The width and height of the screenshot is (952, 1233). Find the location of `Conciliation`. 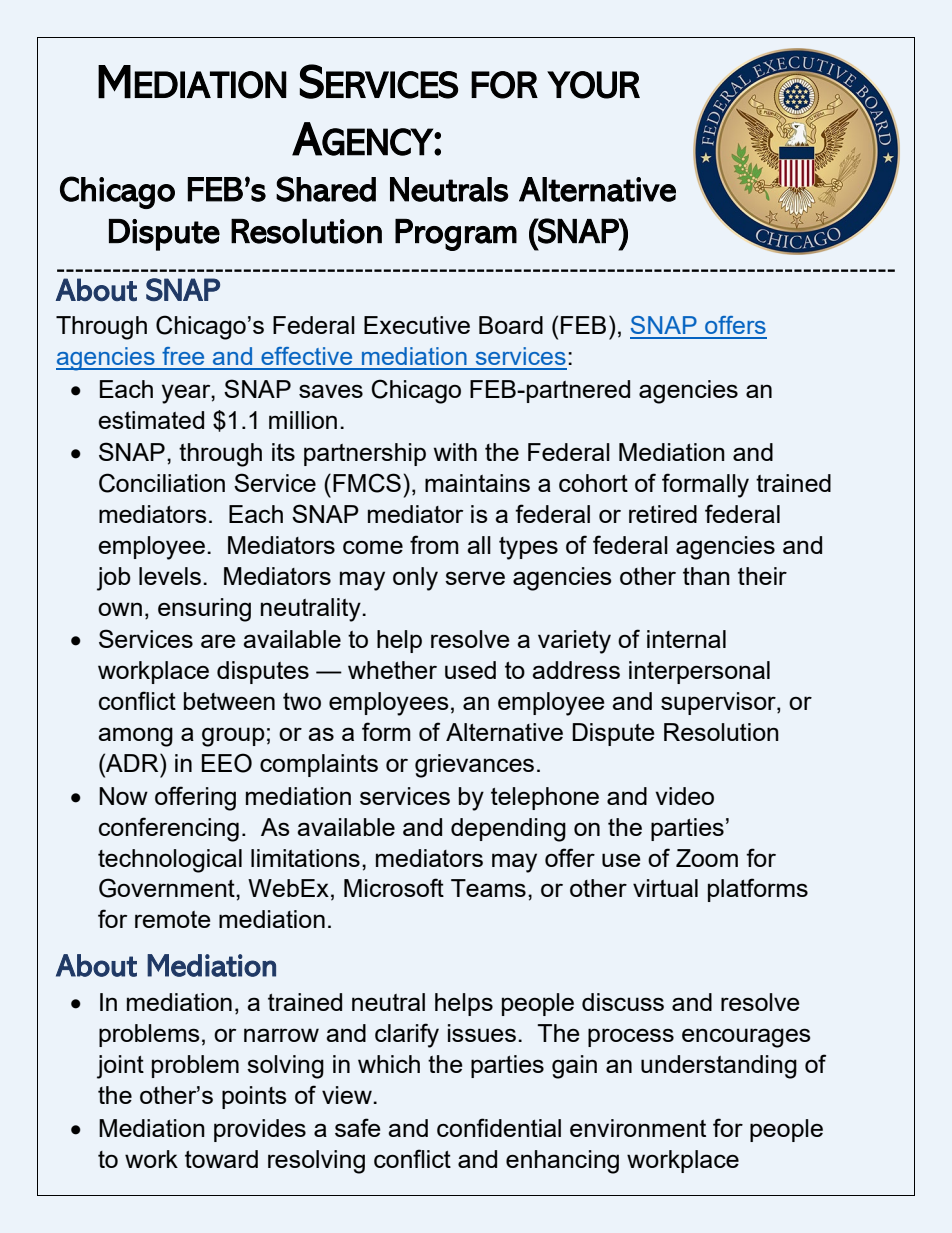

Conciliation is located at coordinates (162, 483).
